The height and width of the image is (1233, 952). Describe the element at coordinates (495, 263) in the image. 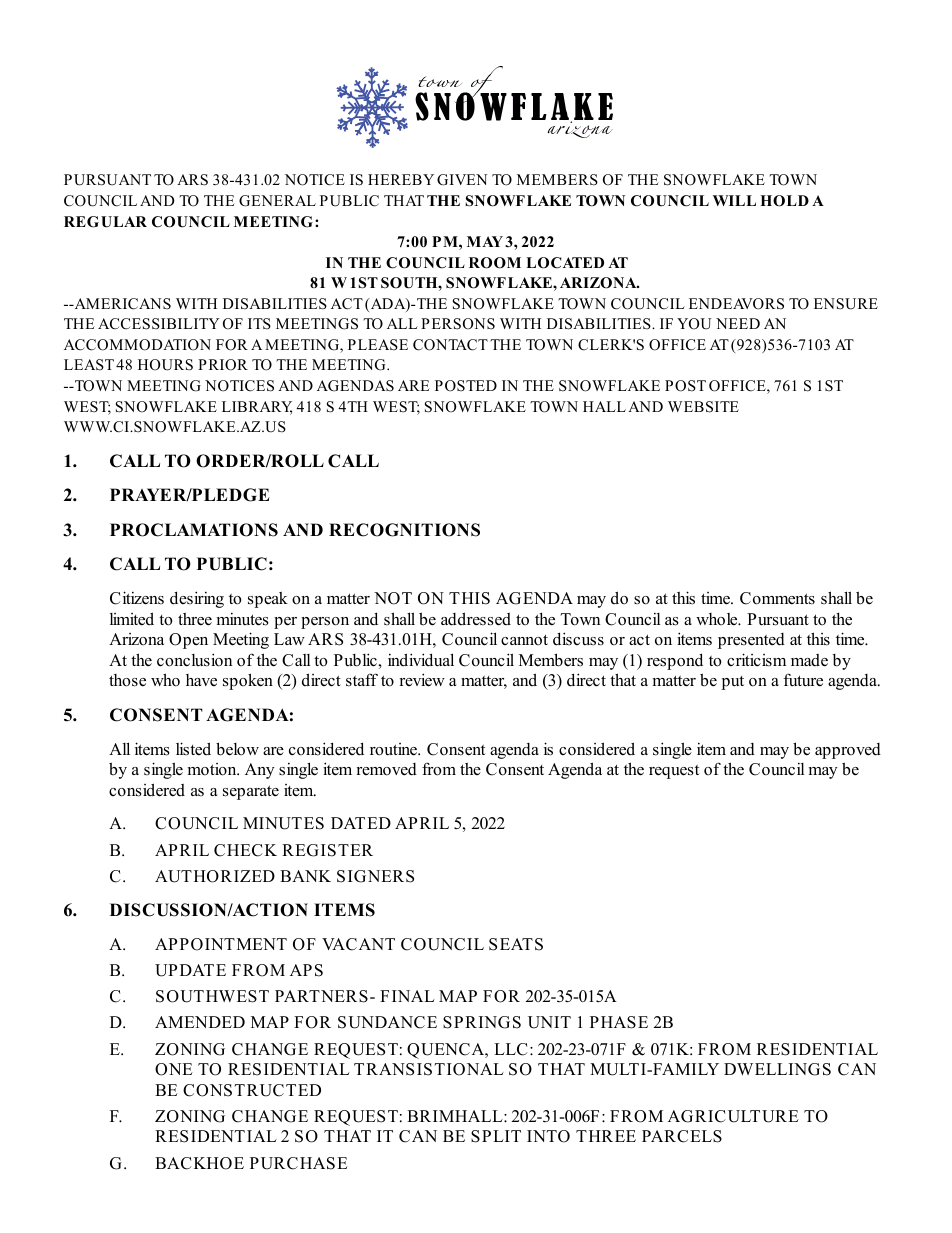

I see `ROOM` at that location.
